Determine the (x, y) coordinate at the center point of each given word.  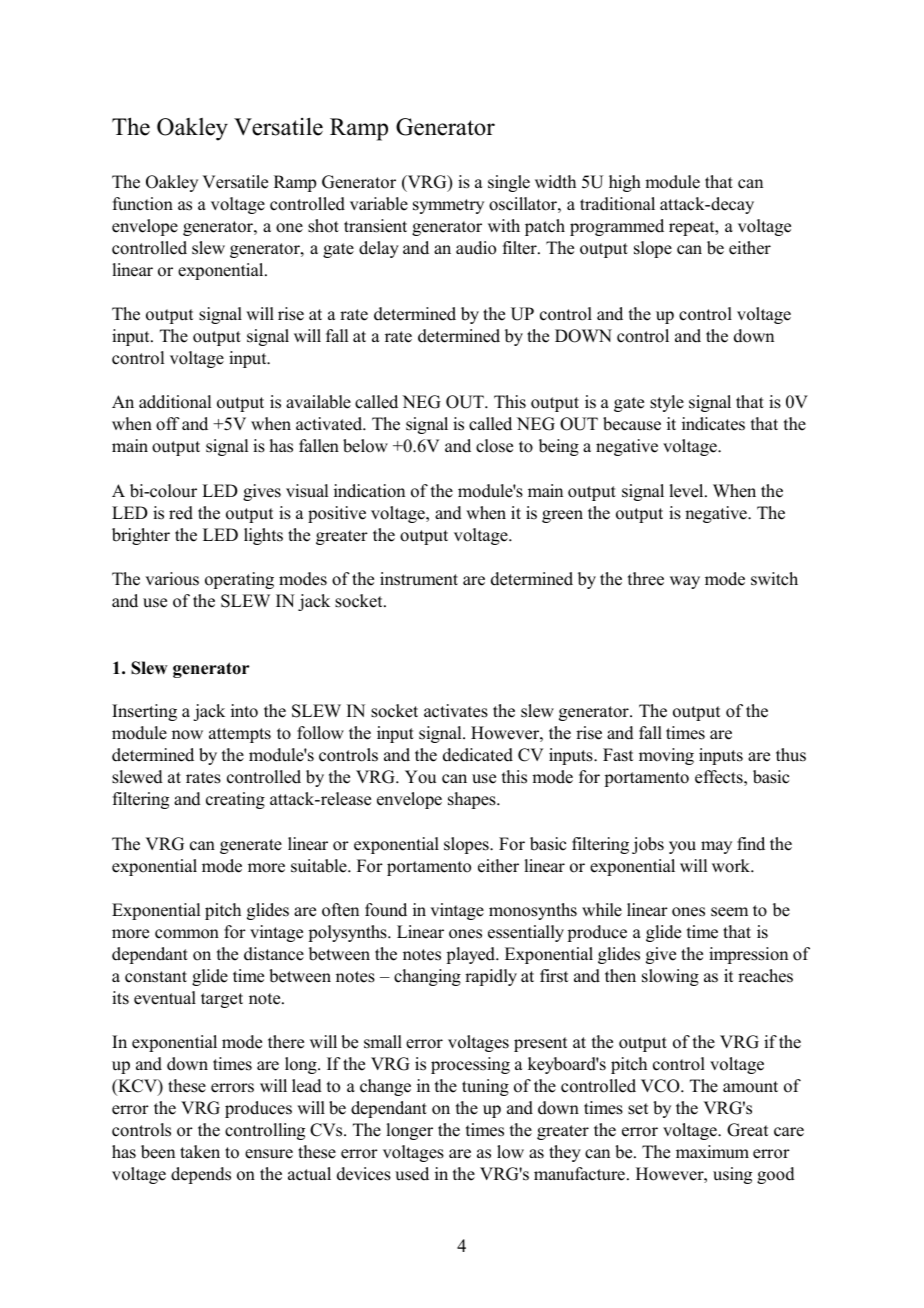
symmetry (448, 206)
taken (200, 1152)
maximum (712, 1152)
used (412, 1174)
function (143, 204)
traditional (617, 204)
